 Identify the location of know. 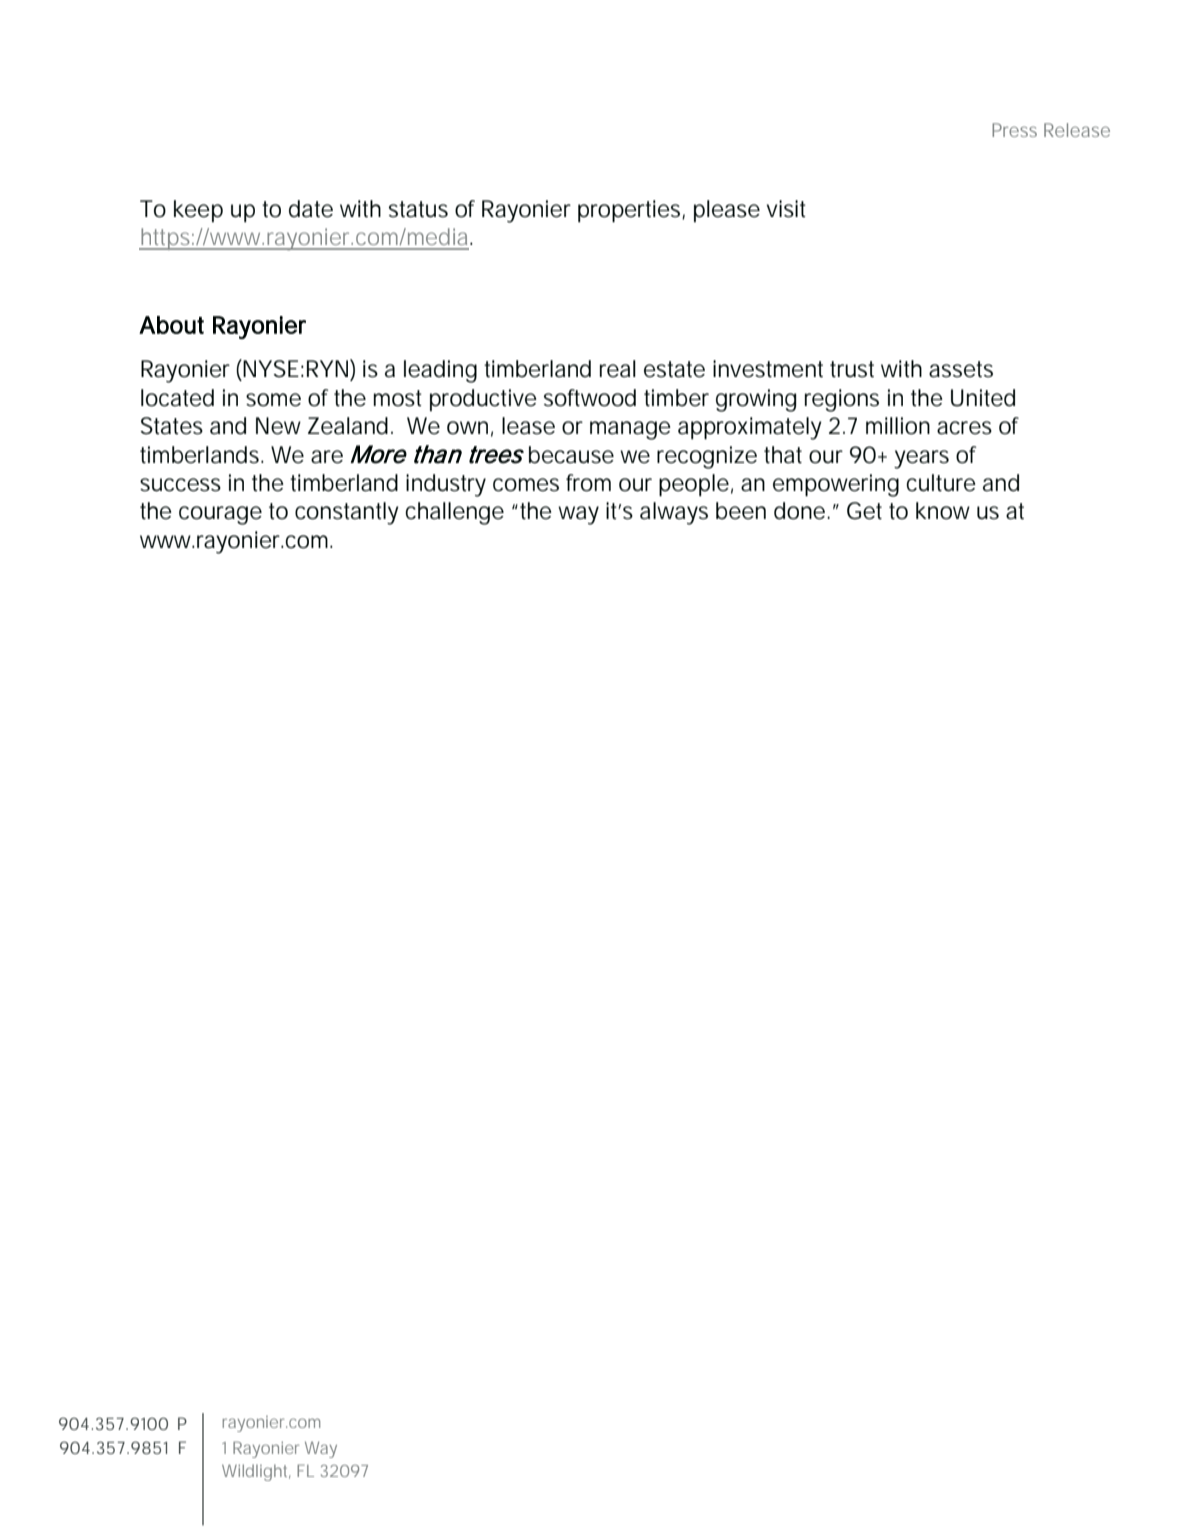
(943, 511).
